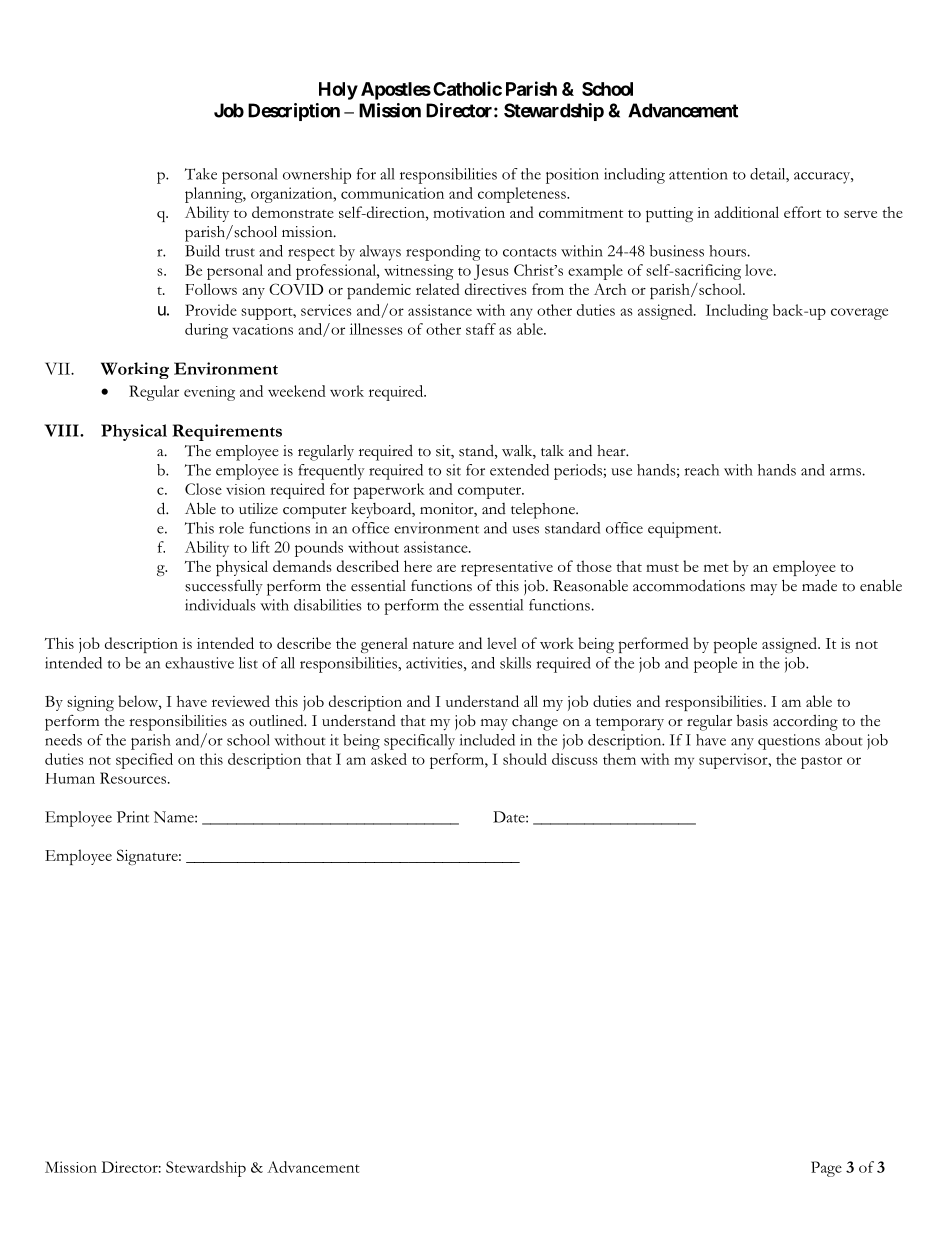 This screenshot has width=952, height=1233. I want to click on exhaustive, so click(199, 663).
